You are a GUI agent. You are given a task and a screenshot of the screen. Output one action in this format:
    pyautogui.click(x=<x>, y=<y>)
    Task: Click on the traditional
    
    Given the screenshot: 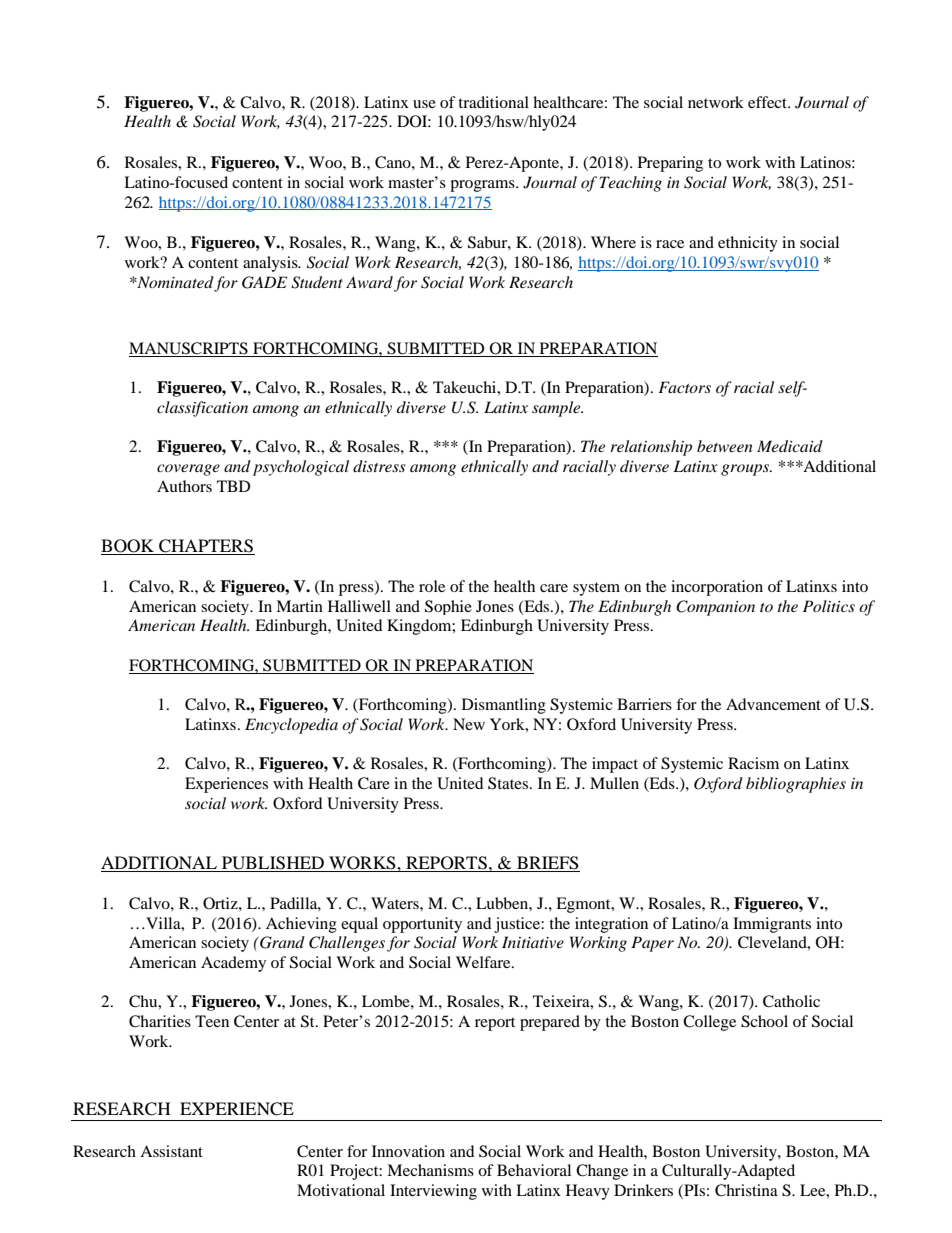 What is the action you would take?
    pyautogui.click(x=493, y=102)
